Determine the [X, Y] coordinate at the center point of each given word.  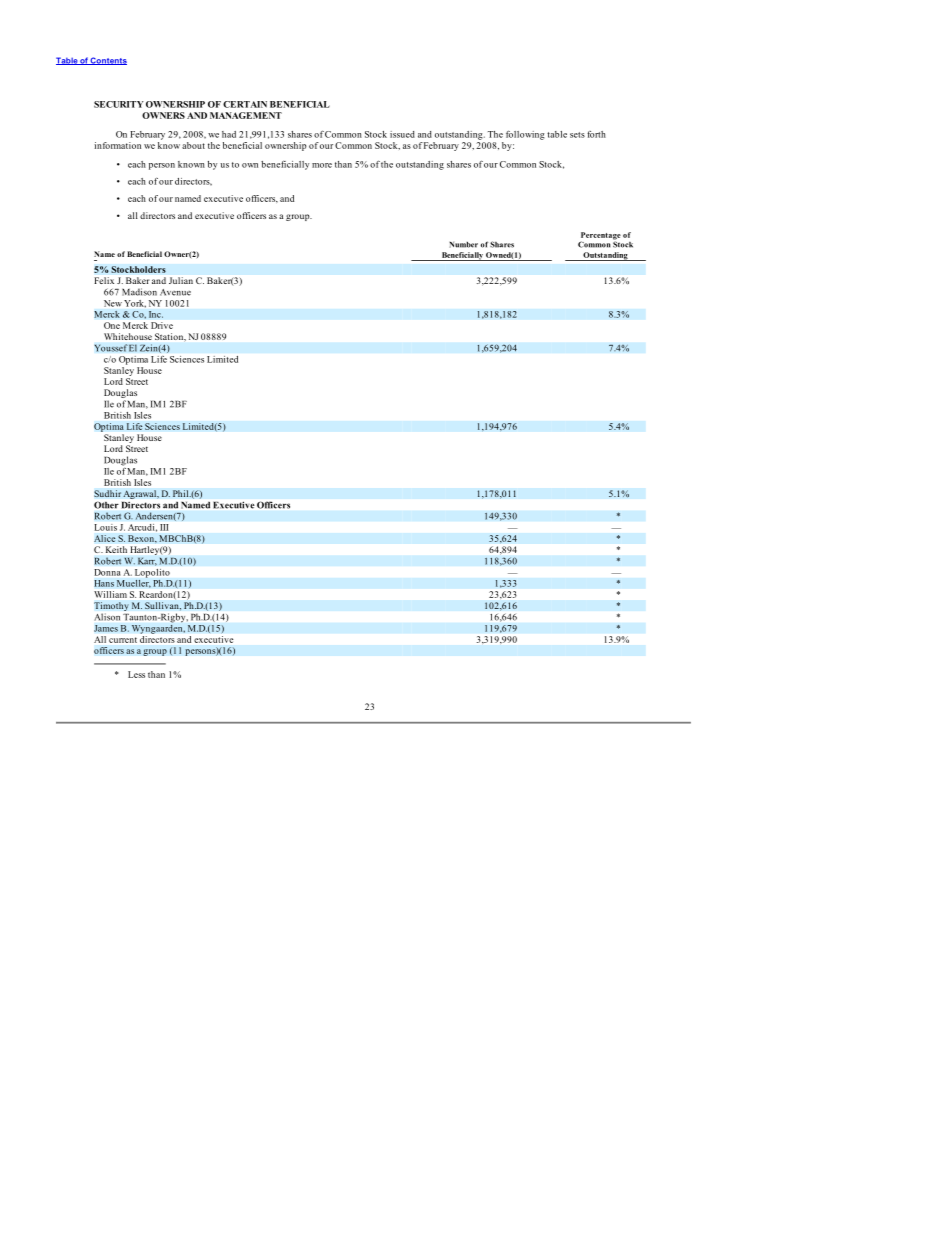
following [525, 135]
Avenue [175, 292]
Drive [162, 325]
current [123, 640]
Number [463, 245]
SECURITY [119, 104]
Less [136, 674]
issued [402, 134]
